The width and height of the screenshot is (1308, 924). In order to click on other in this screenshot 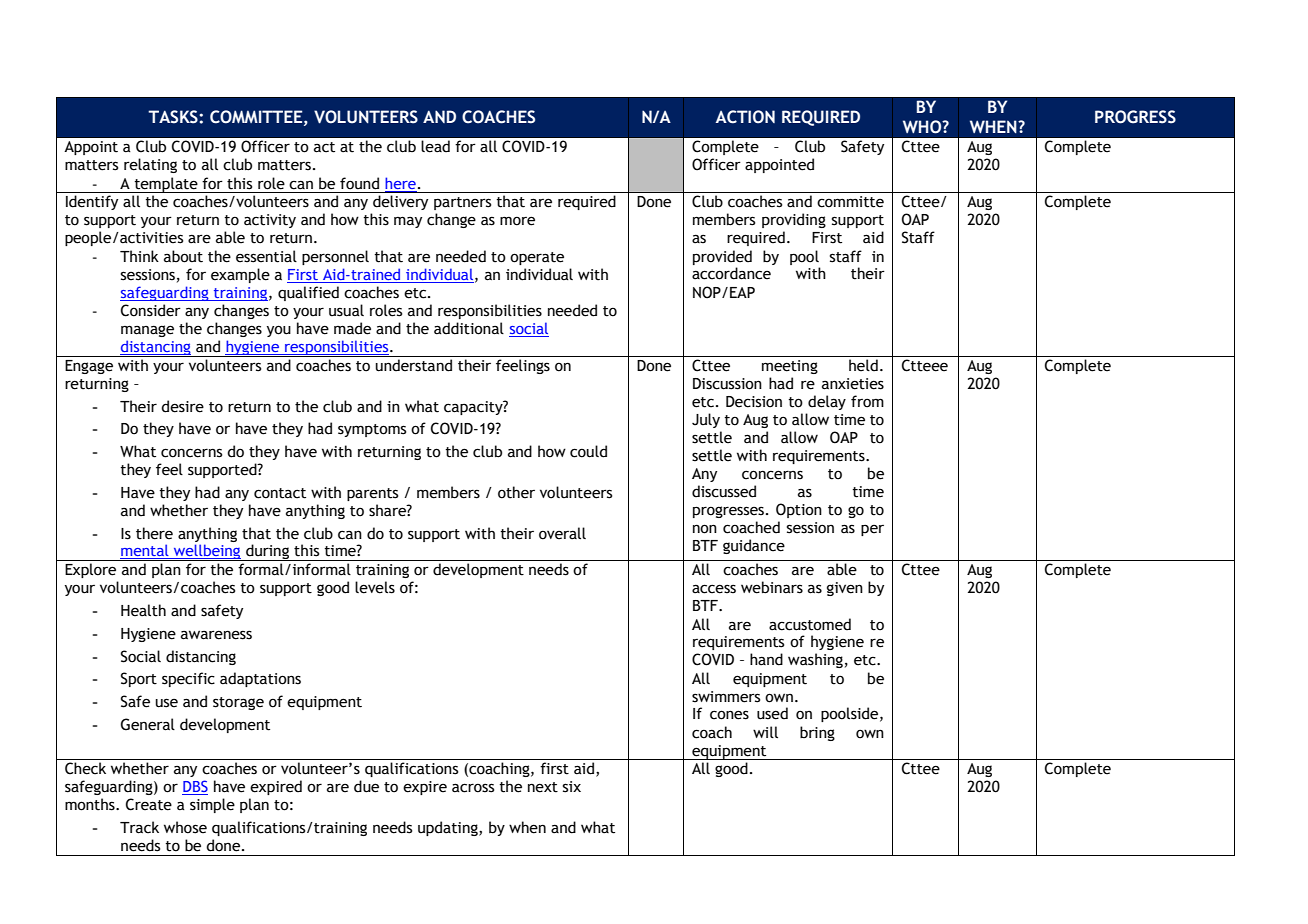, I will do `click(516, 492)`.
